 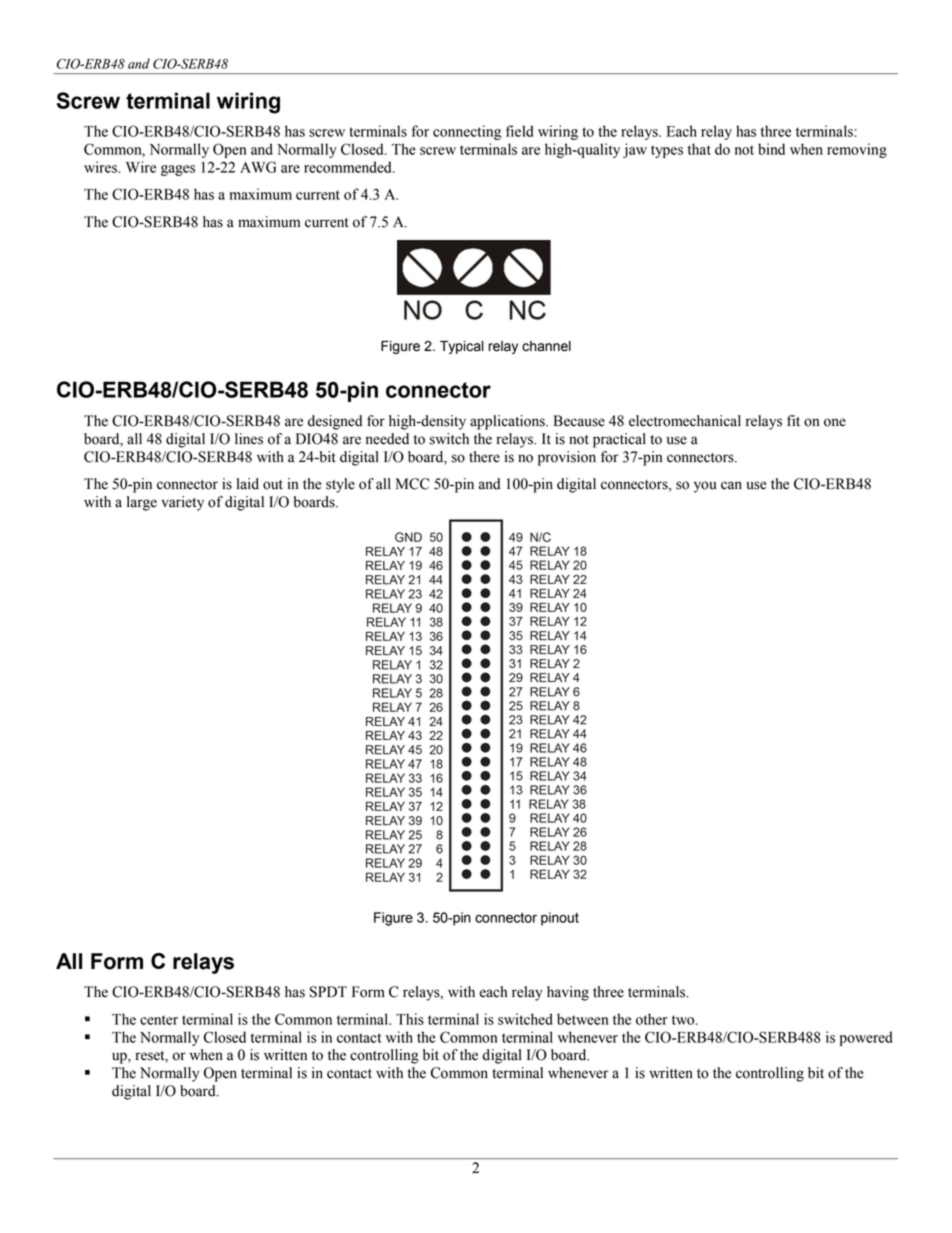 What do you see at coordinates (771, 149) in the image?
I see `bind` at bounding box center [771, 149].
